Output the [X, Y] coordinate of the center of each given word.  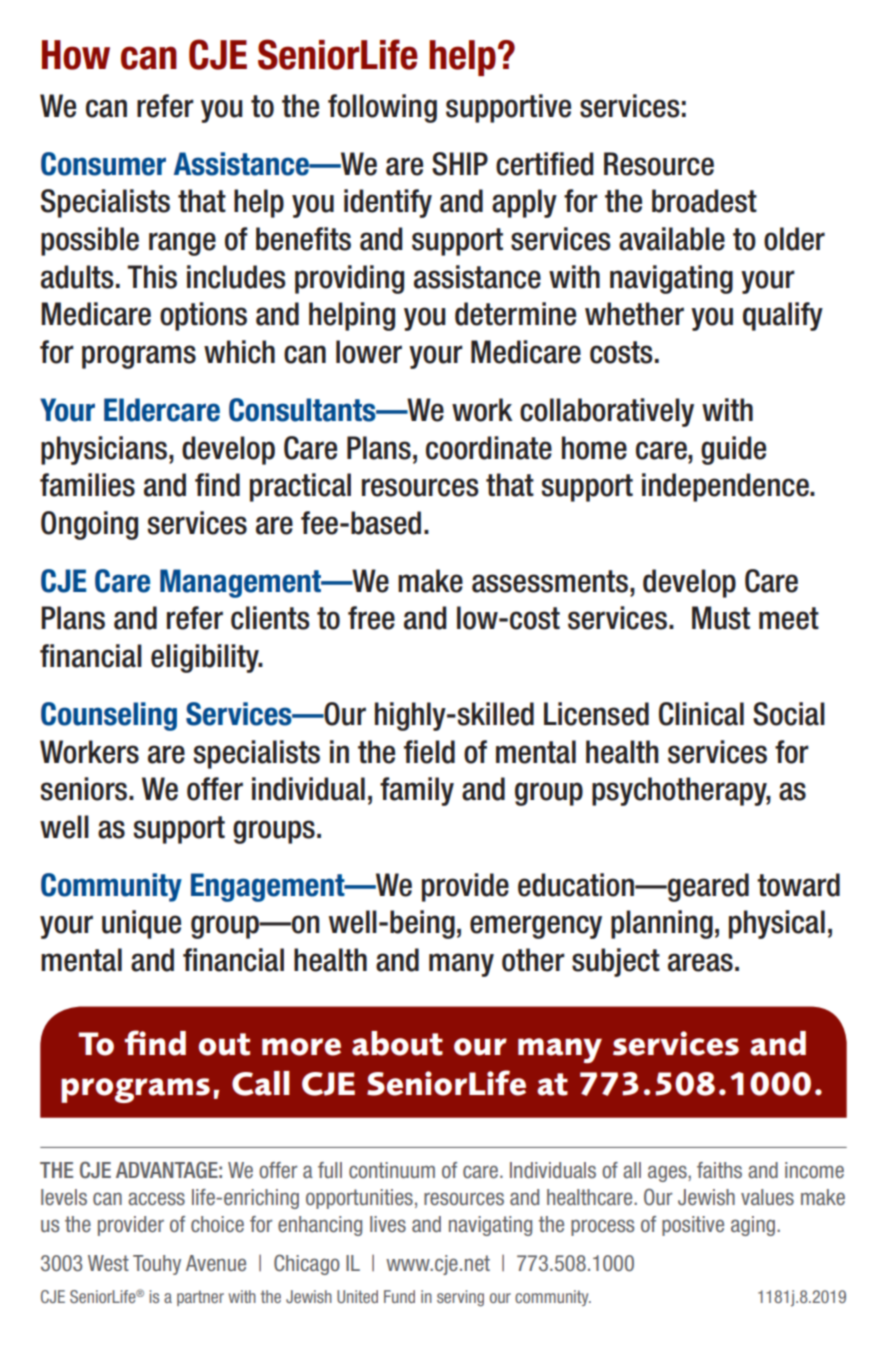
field [429, 752]
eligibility [206, 658]
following [382, 108]
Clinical [701, 714]
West [108, 1263]
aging [753, 1226]
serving [460, 1298]
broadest [704, 201]
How [76, 55]
